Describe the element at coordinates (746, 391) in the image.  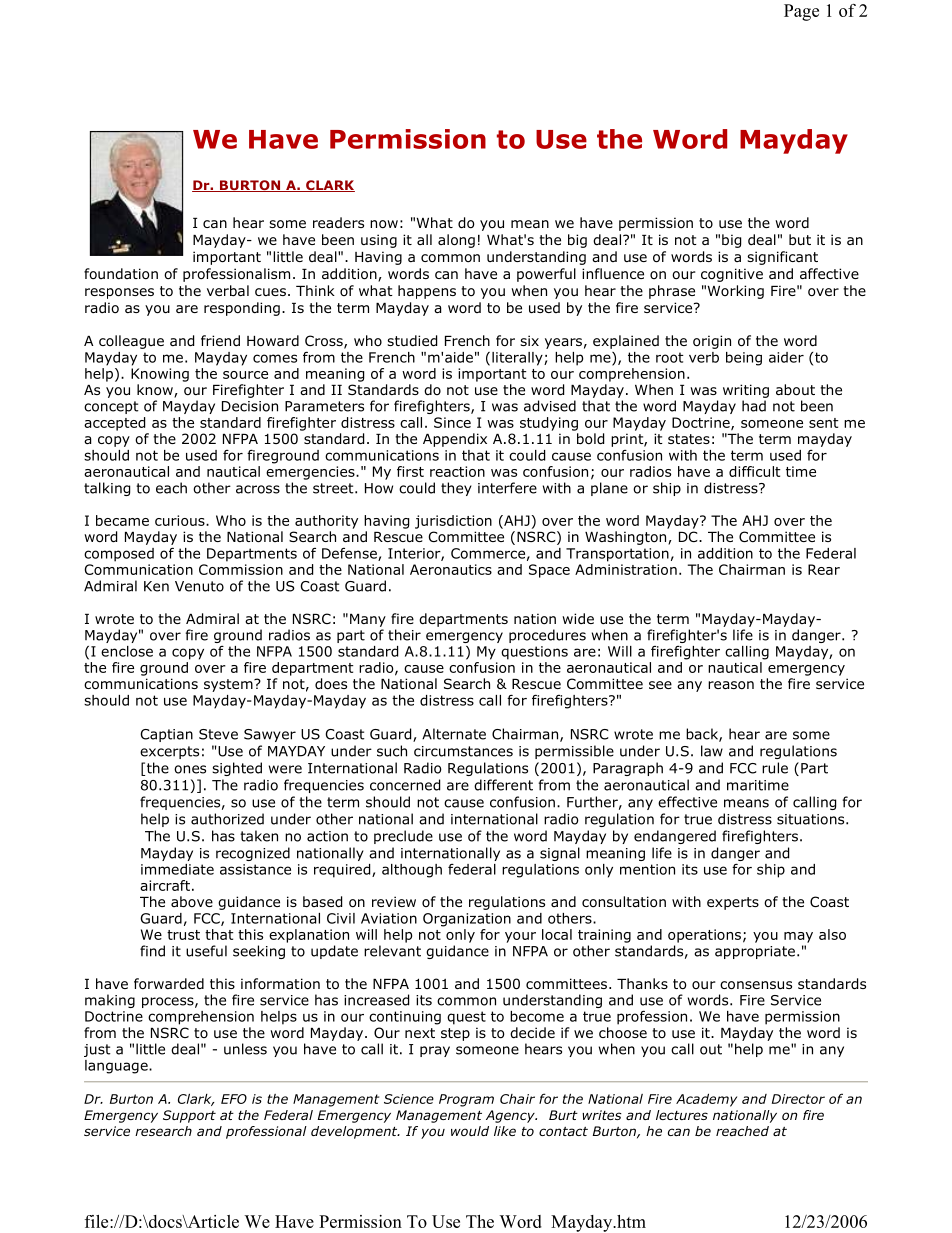
I see `writing` at that location.
